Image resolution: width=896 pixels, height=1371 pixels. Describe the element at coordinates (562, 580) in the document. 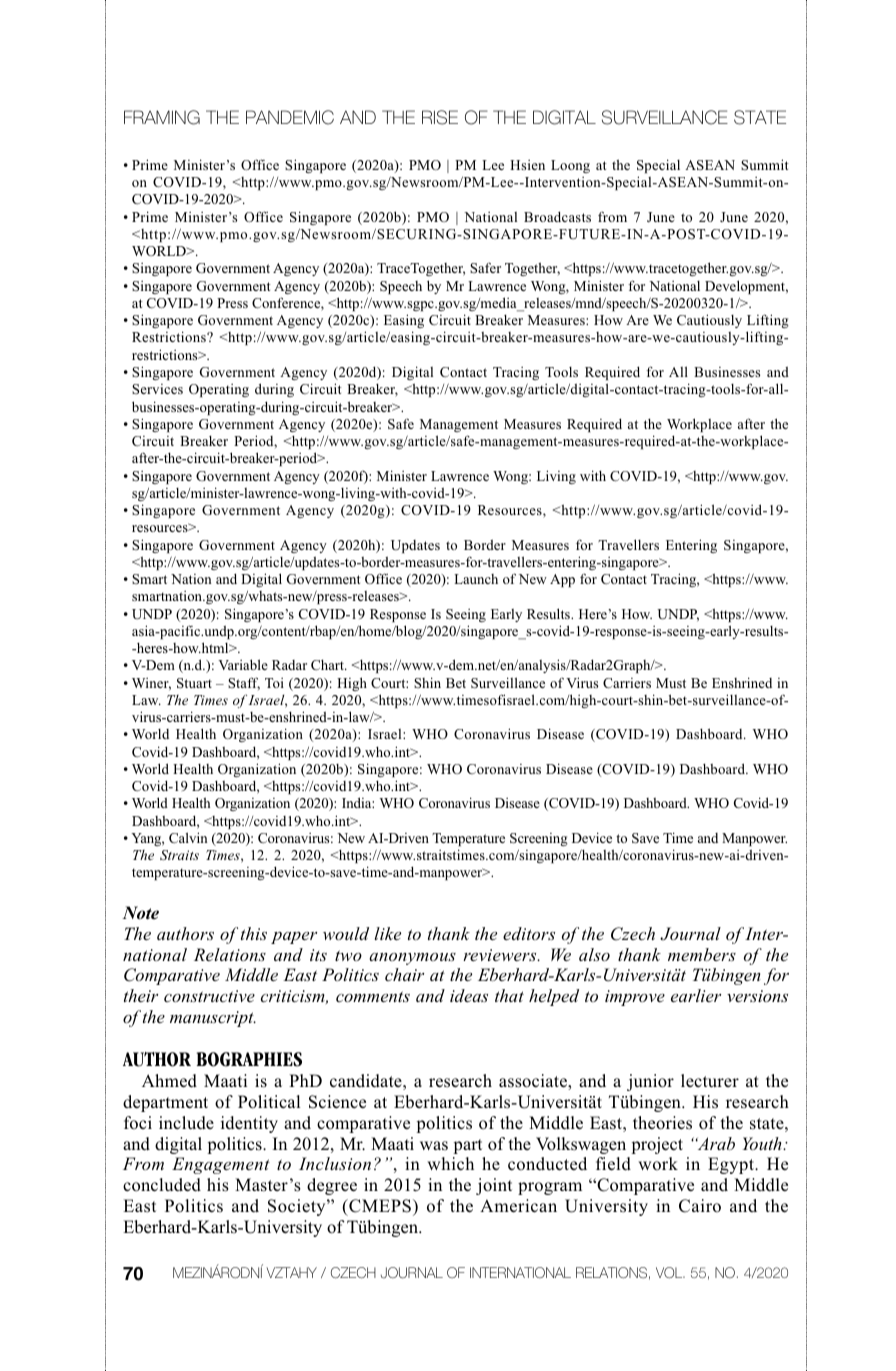

I see `App` at that location.
